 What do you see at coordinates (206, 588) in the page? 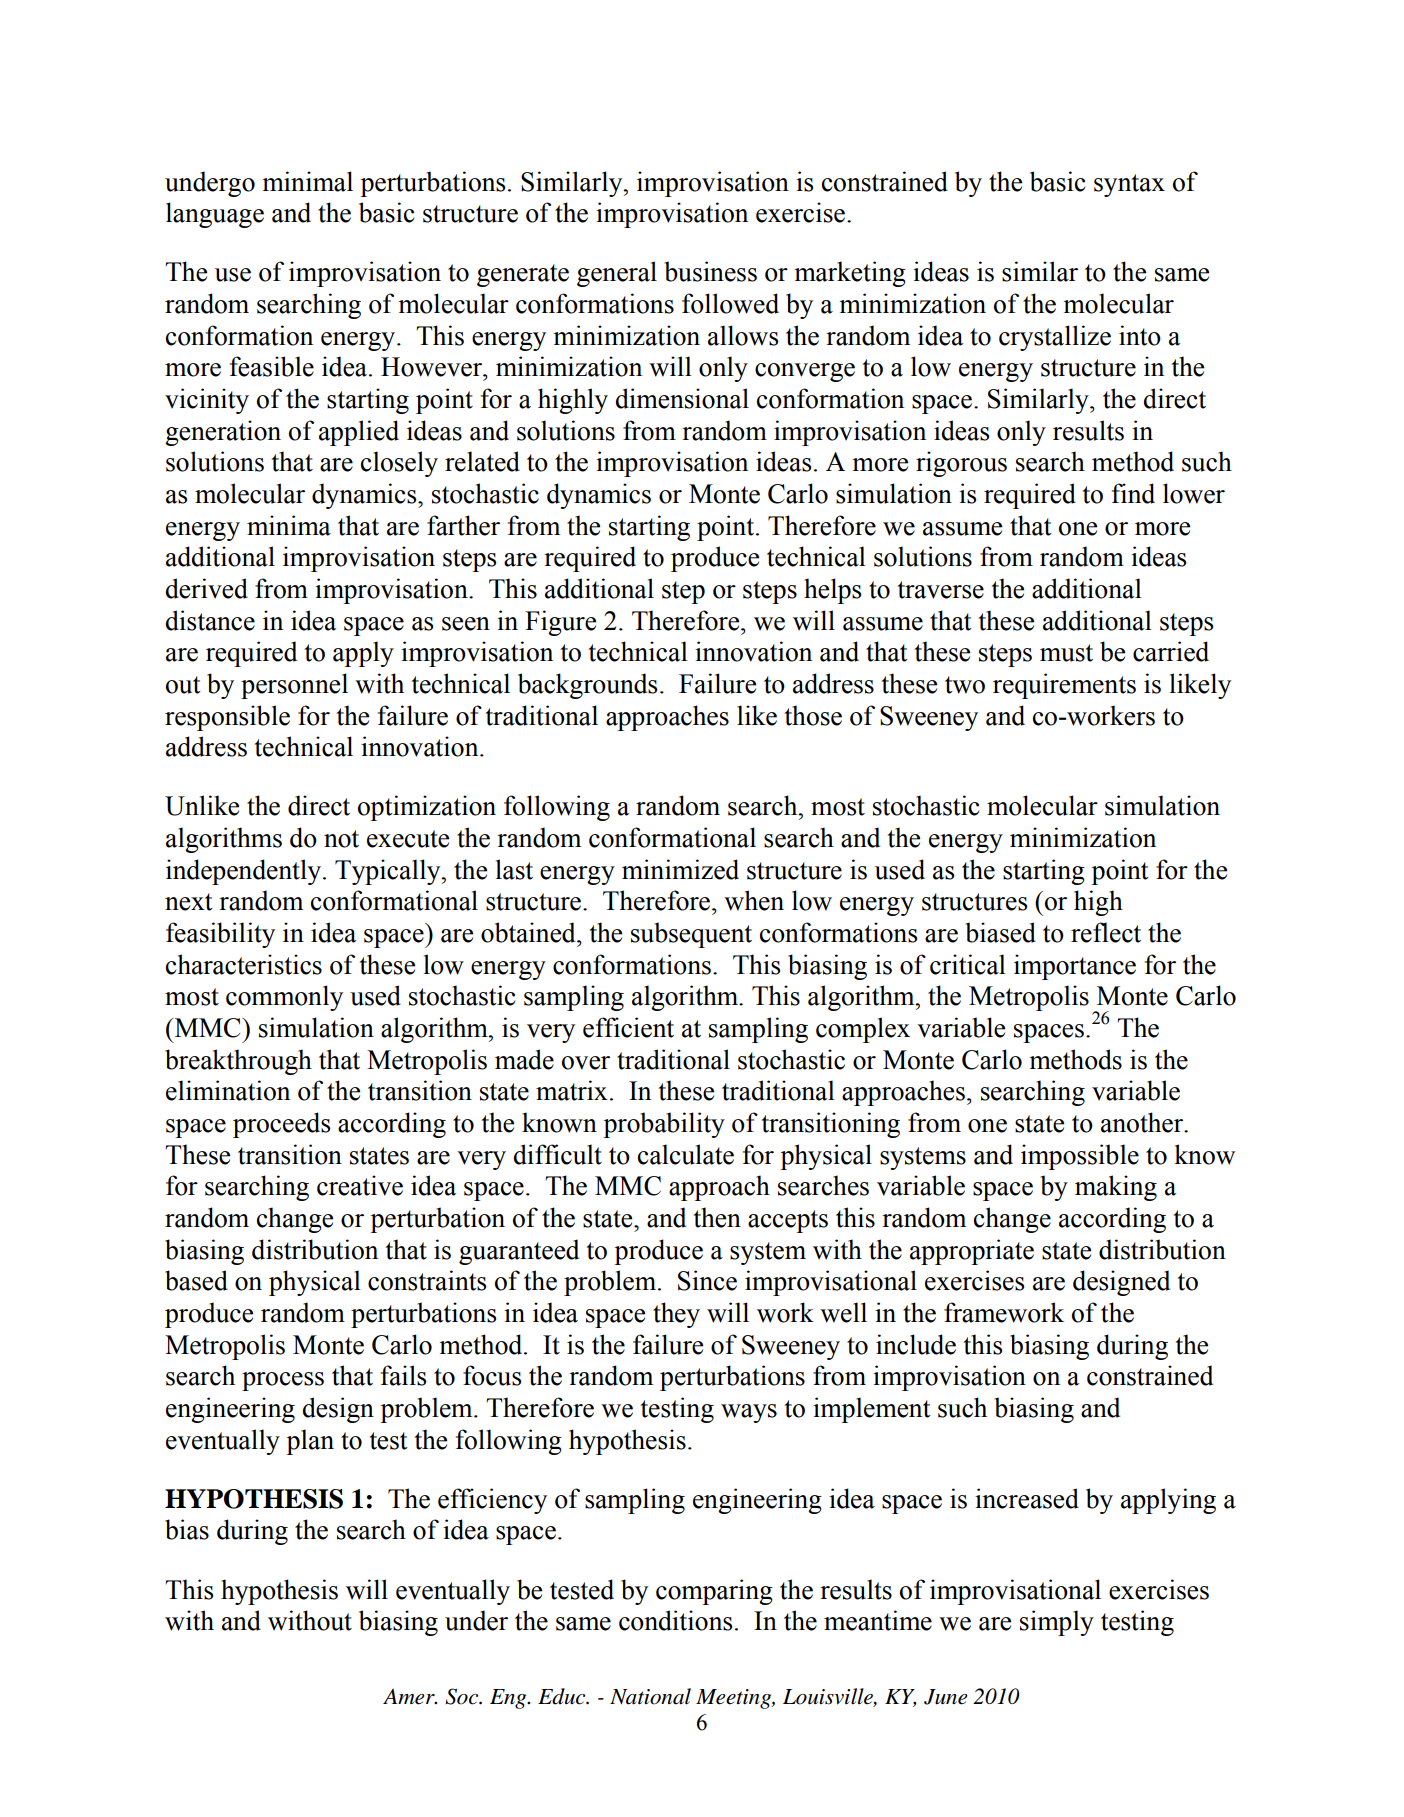
I see `derived` at bounding box center [206, 588].
